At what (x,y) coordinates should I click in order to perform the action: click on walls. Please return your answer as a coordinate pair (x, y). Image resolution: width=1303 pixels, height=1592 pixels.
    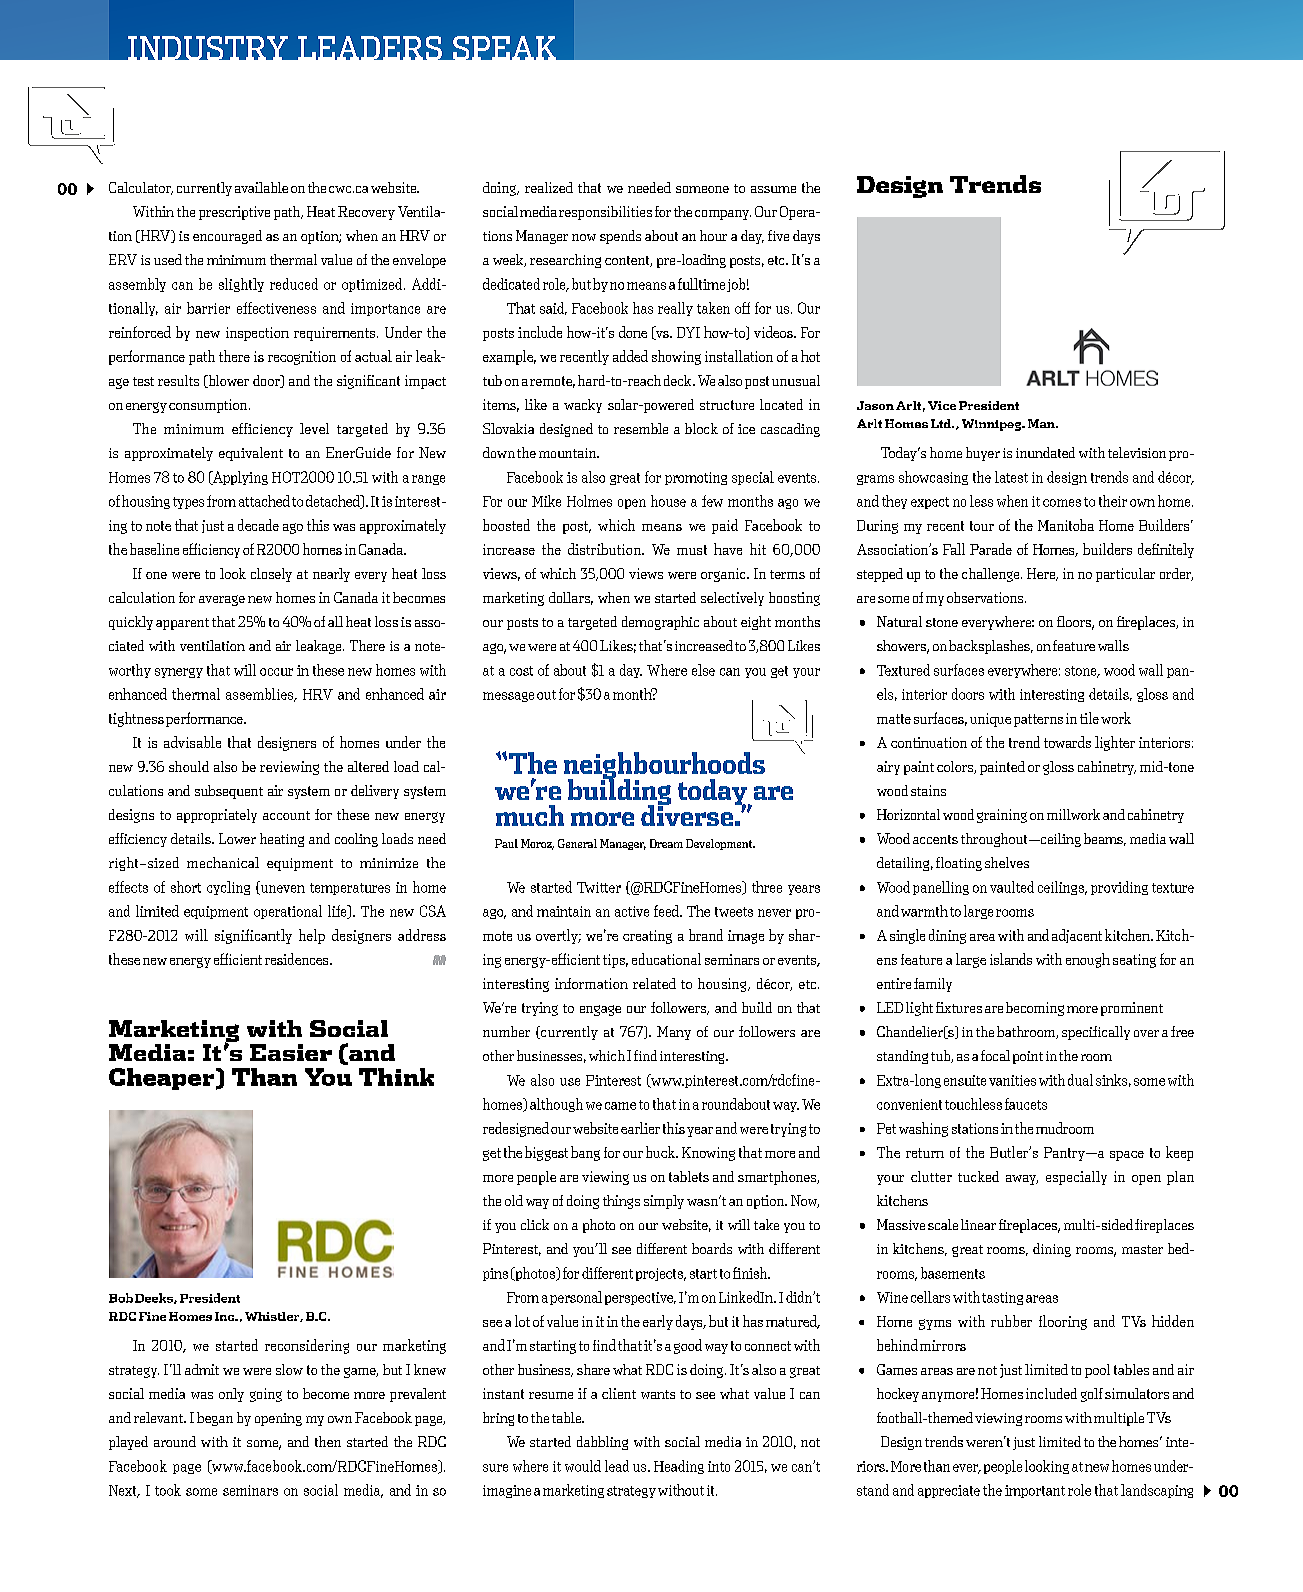
    Looking at the image, I should click on (1113, 645).
